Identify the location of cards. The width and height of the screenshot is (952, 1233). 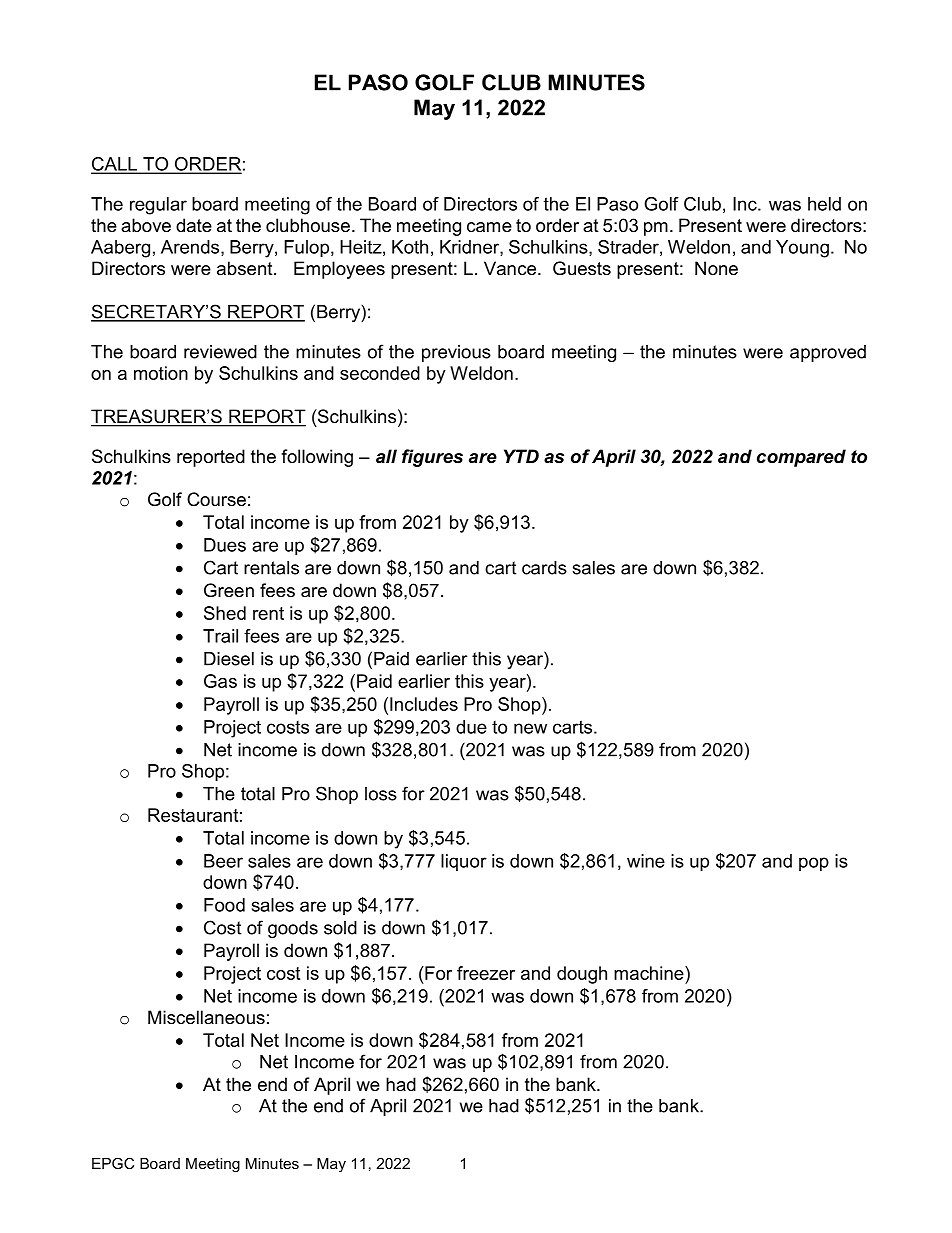
(544, 568).
